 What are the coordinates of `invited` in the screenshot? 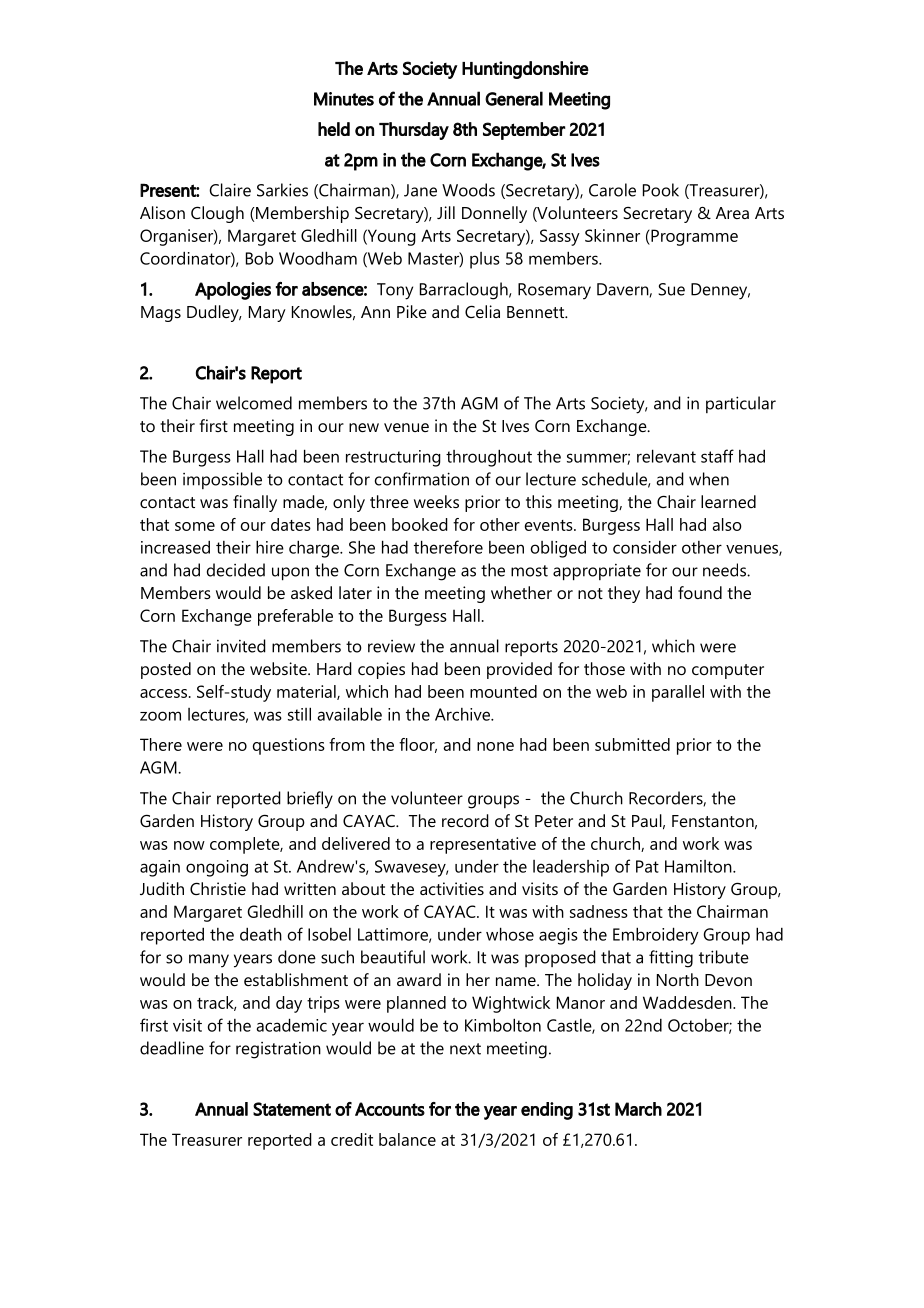 It's located at (241, 646).
